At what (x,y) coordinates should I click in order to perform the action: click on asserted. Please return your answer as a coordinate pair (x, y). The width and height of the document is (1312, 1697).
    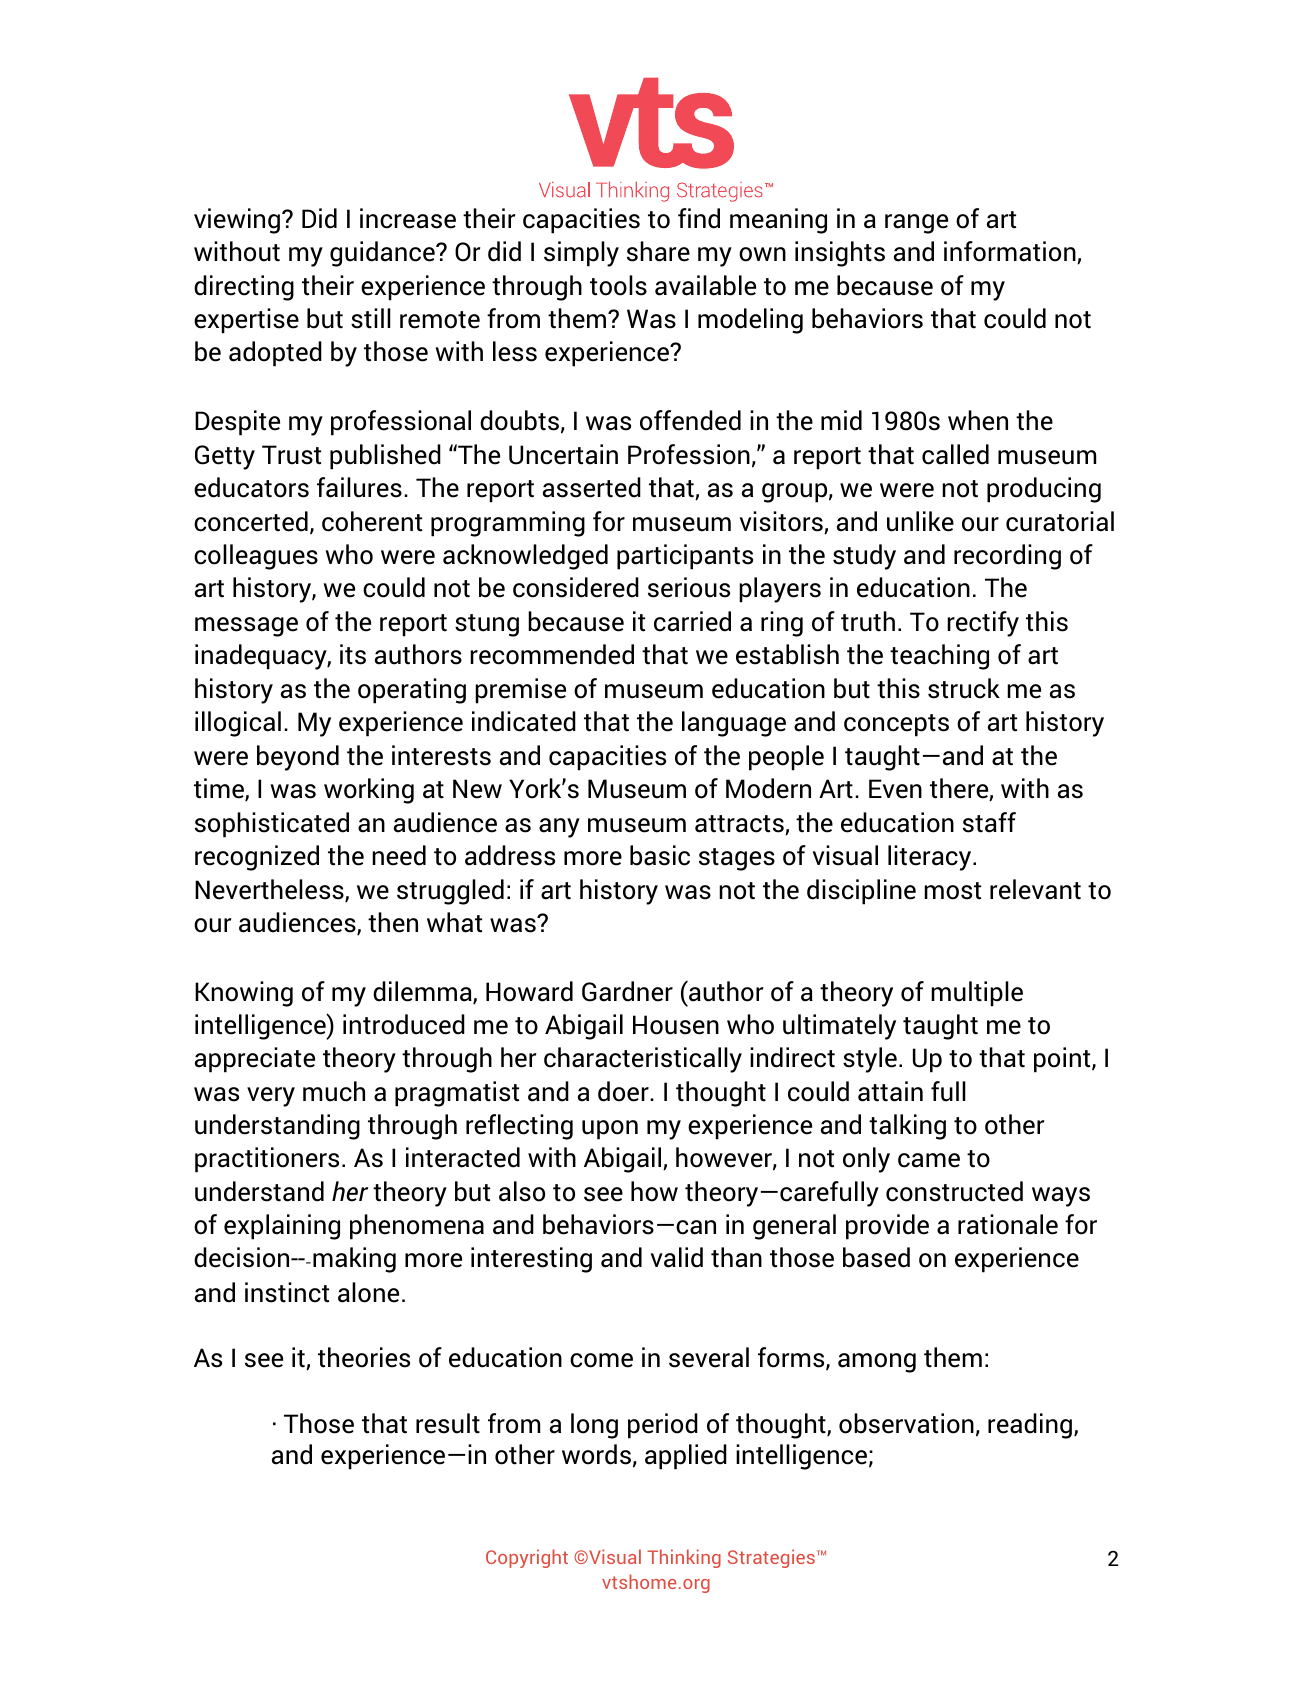
    Looking at the image, I should click on (592, 487).
